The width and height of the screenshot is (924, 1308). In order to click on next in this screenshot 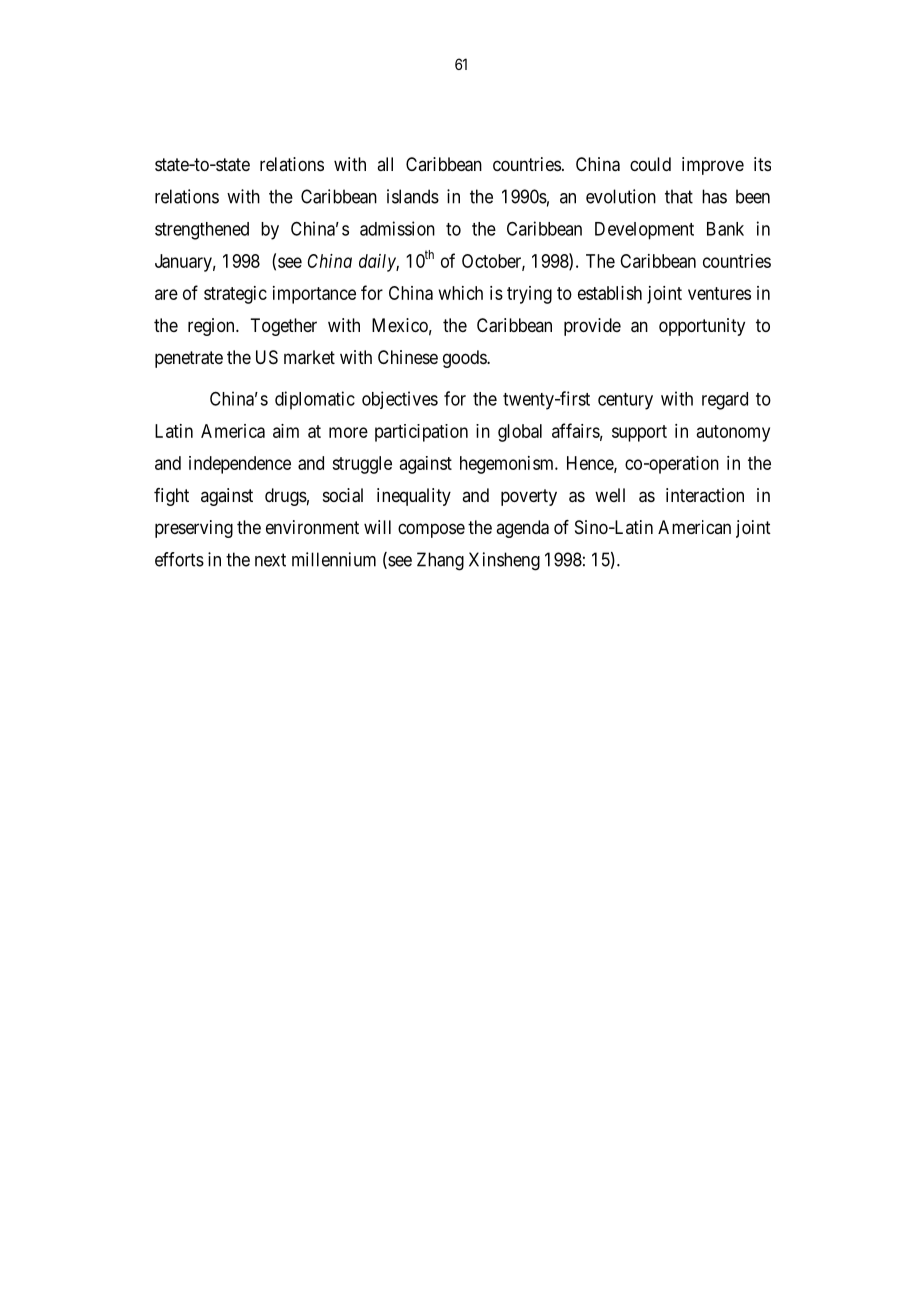, I will do `click(270, 560)`.
